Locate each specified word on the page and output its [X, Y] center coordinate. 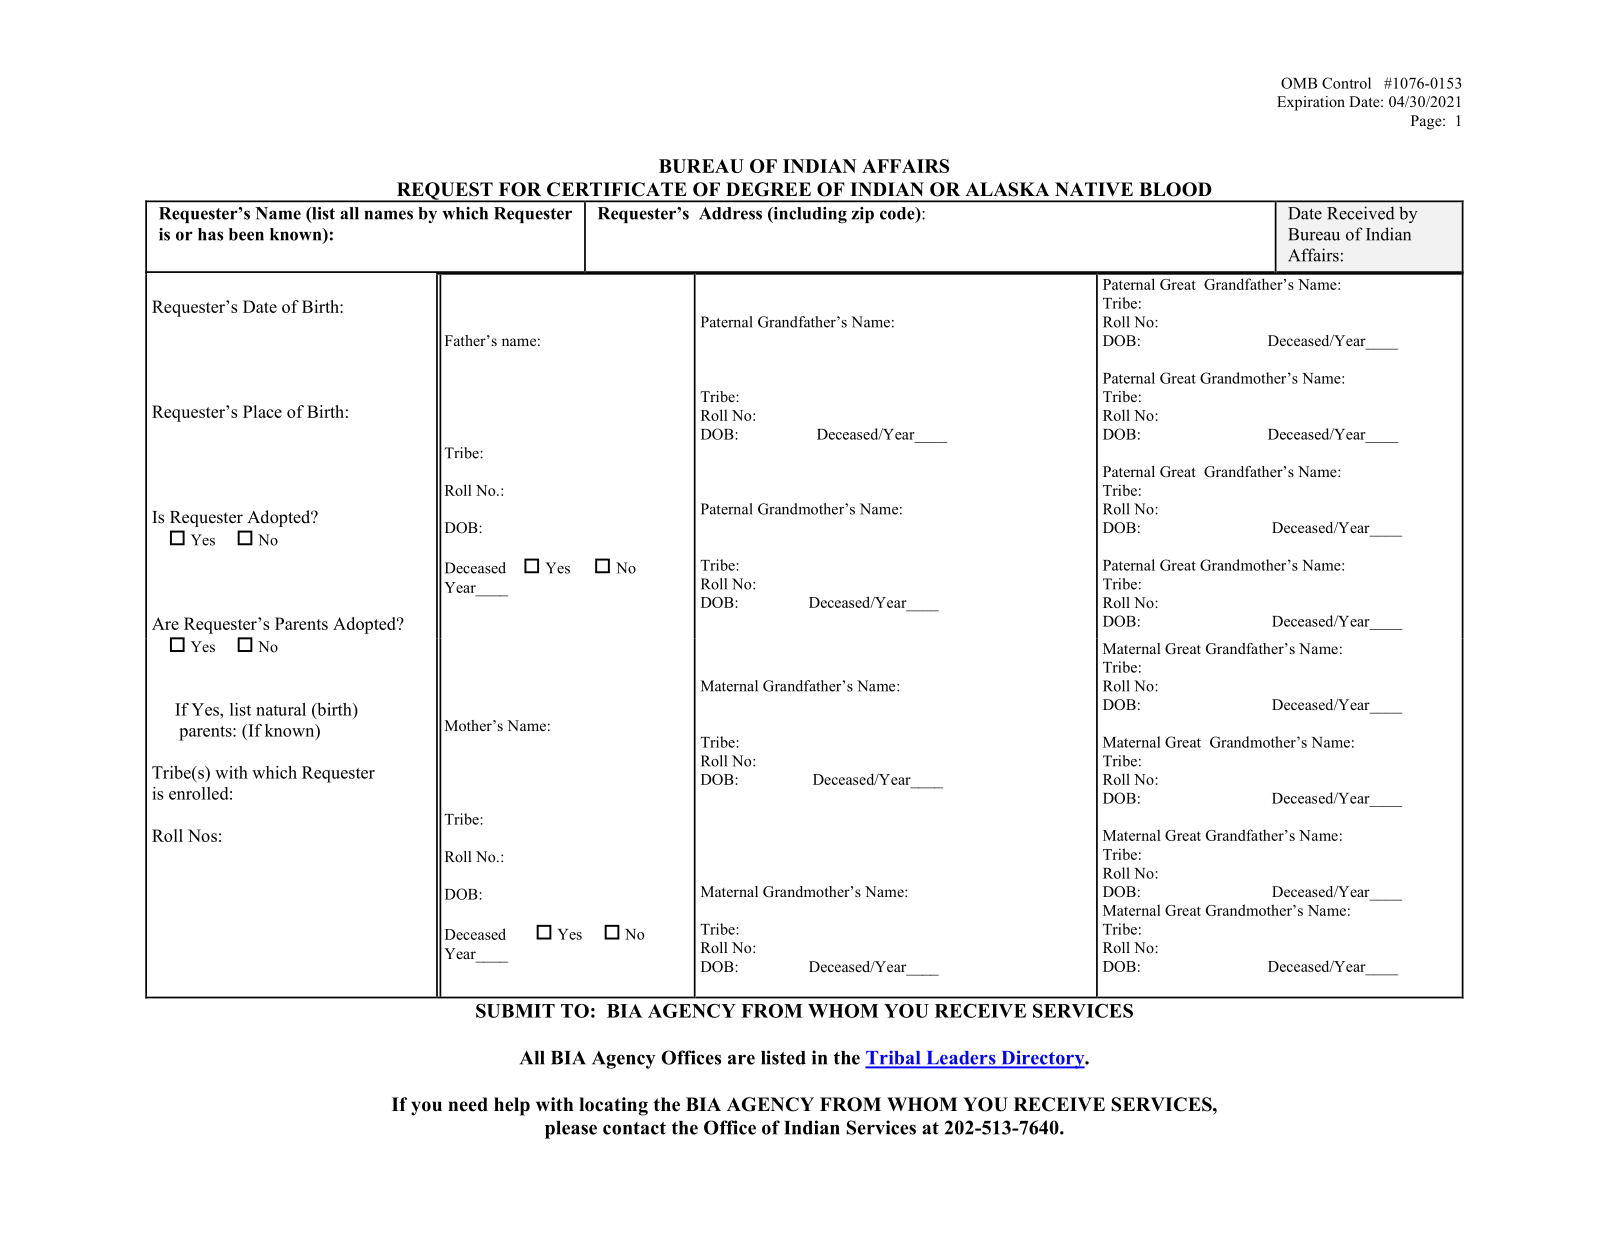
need [468, 1104]
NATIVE [1094, 189]
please [571, 1130]
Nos [202, 835]
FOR [520, 189]
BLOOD [1175, 189]
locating [613, 1106]
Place [262, 411]
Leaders [961, 1059]
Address [730, 213]
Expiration [1311, 103]
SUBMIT [515, 1011]
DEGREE [768, 189]
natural [281, 709]
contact [634, 1128]
